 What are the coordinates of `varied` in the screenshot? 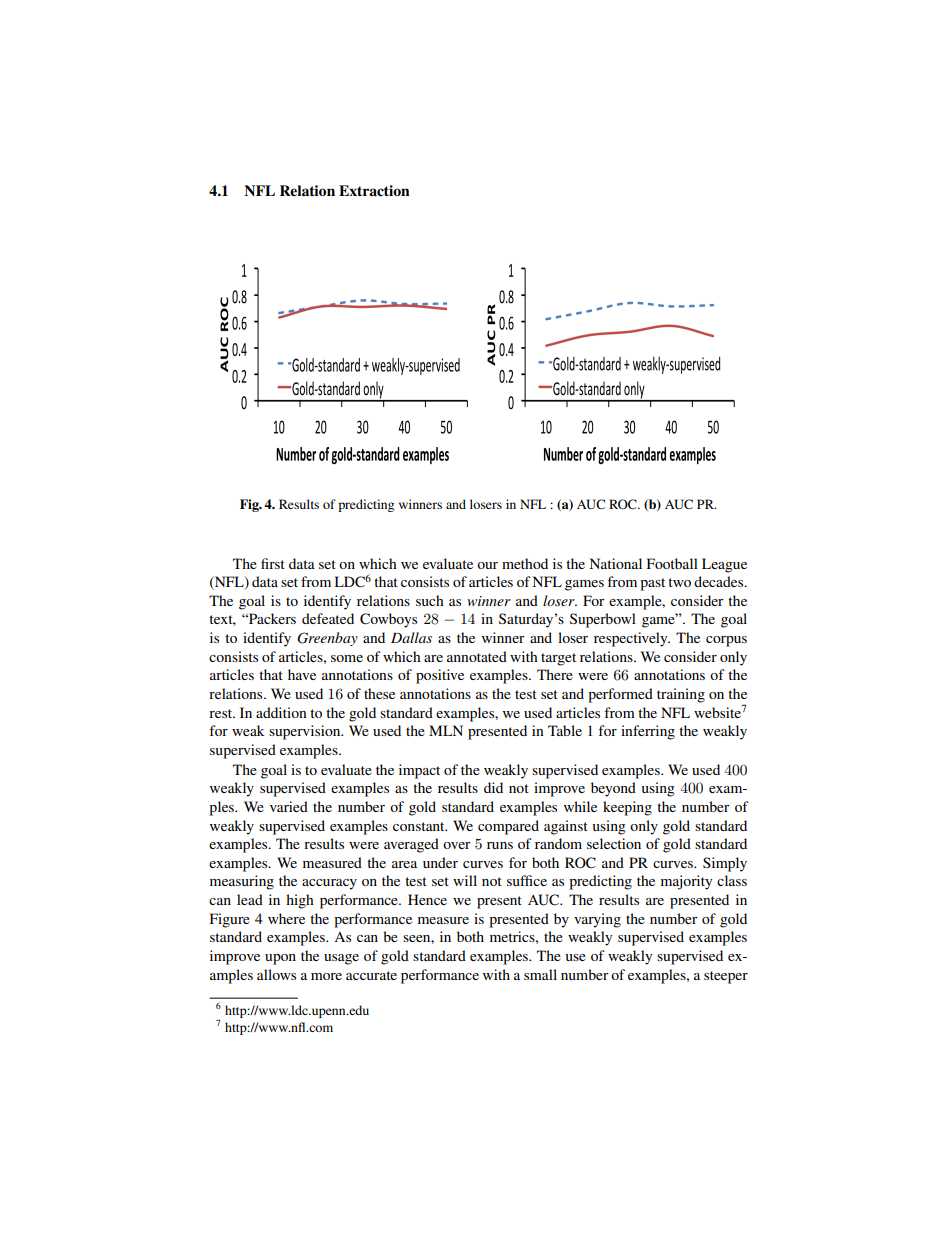 It's located at (289, 806).
